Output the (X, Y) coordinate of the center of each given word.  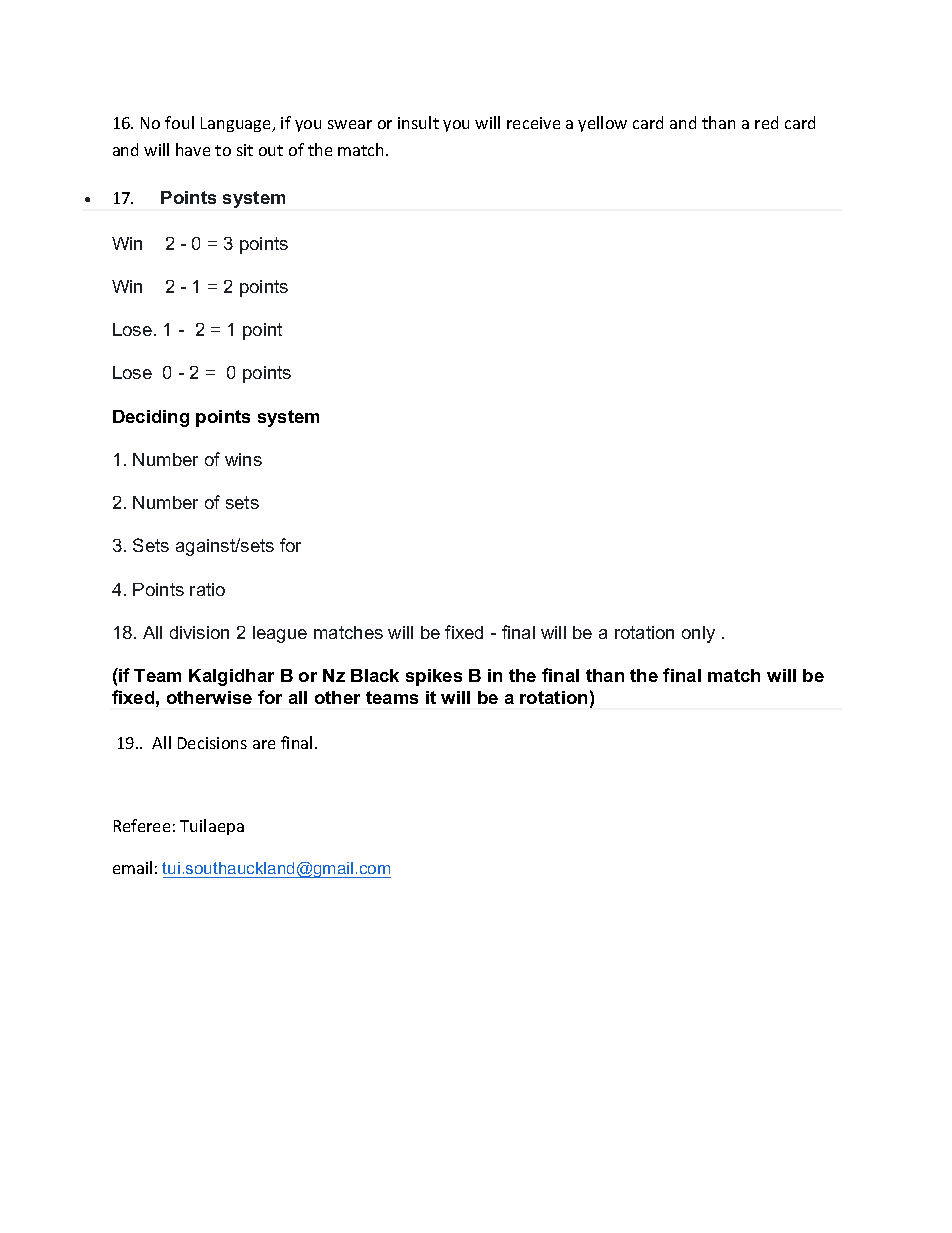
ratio (207, 589)
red (766, 122)
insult (418, 122)
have (193, 149)
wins (243, 459)
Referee (142, 825)
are (264, 744)
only (698, 634)
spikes (434, 677)
